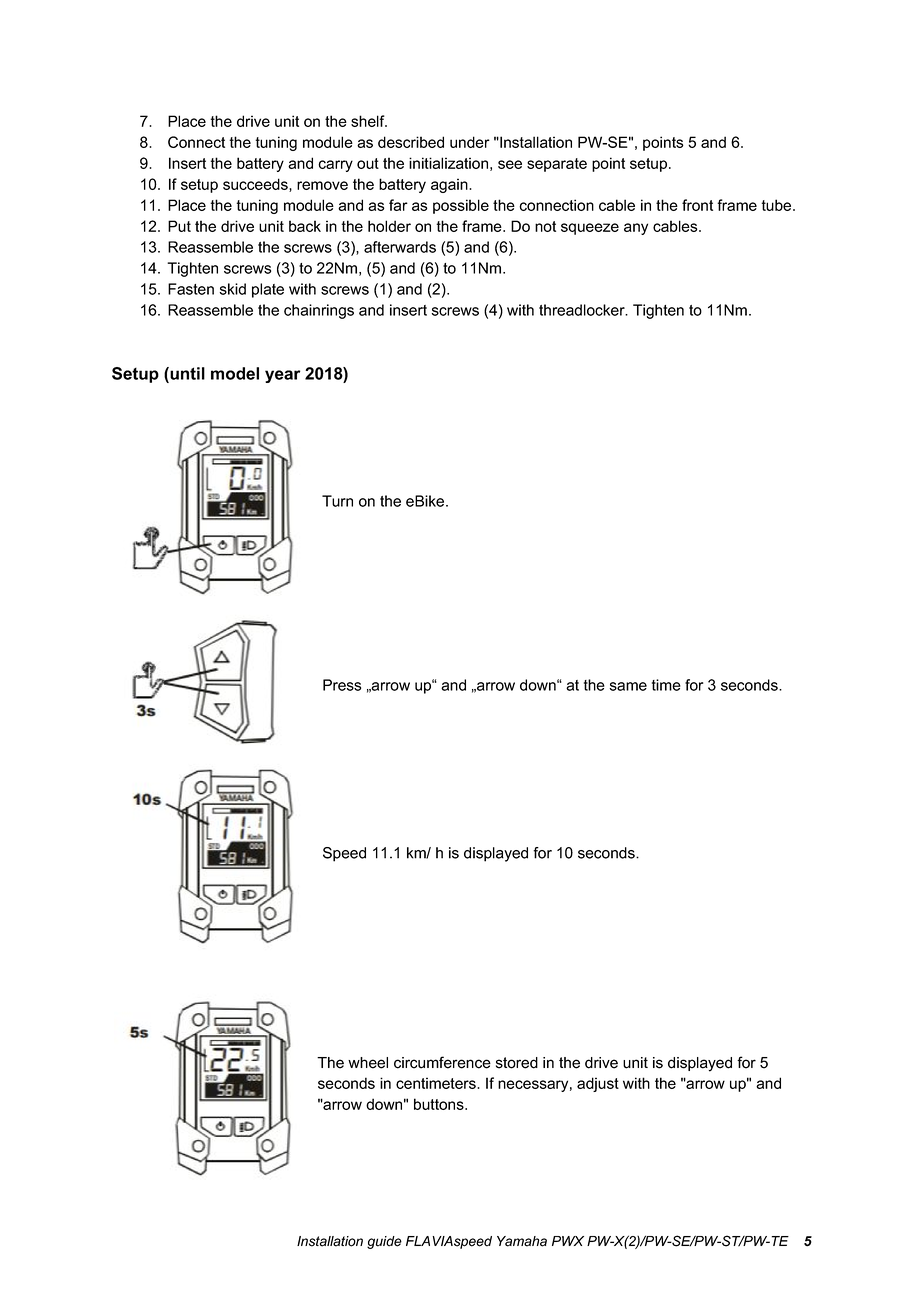 This screenshot has height=1308, width=924. I want to click on same, so click(628, 686).
